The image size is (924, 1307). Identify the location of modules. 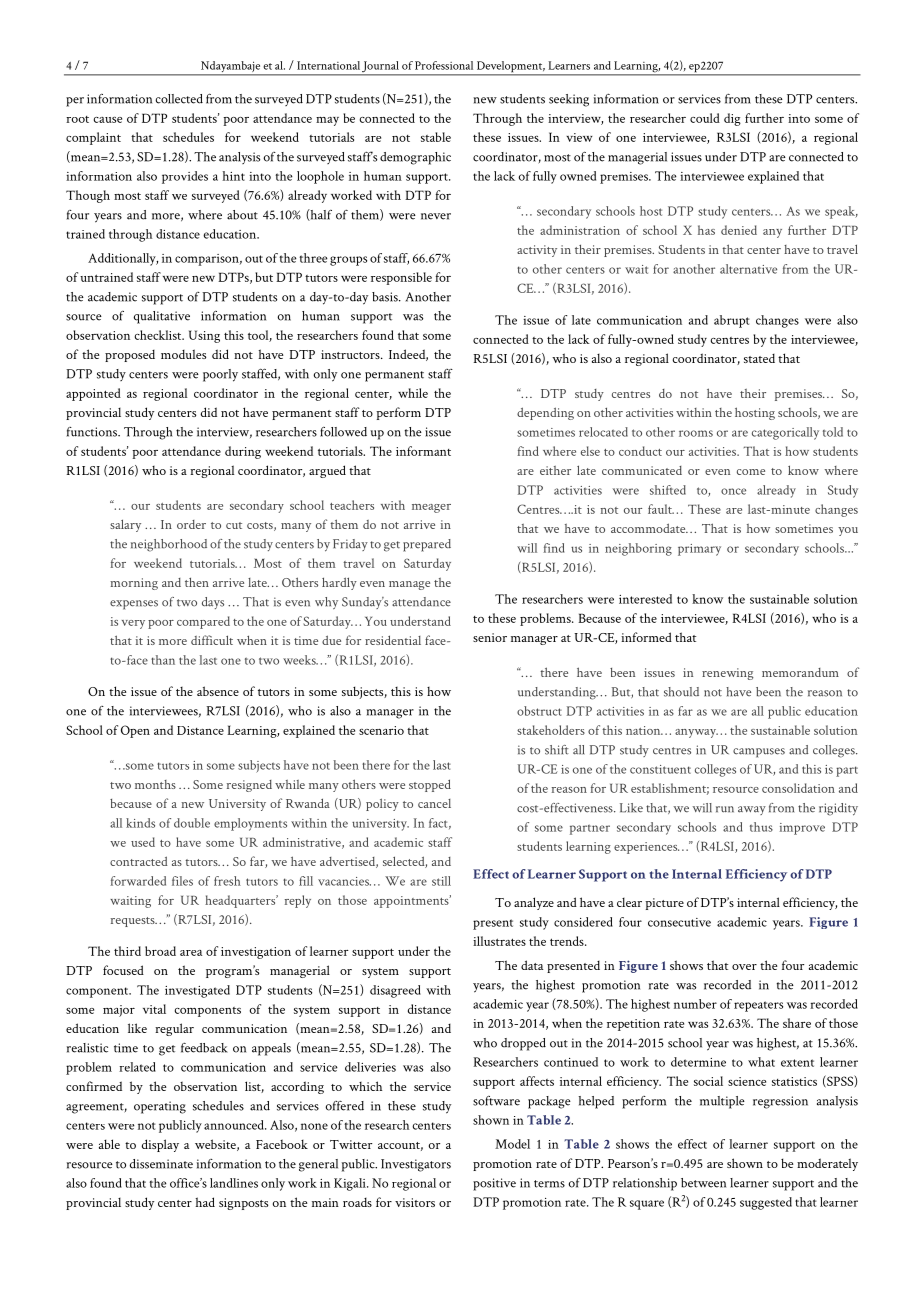
(183, 354).
